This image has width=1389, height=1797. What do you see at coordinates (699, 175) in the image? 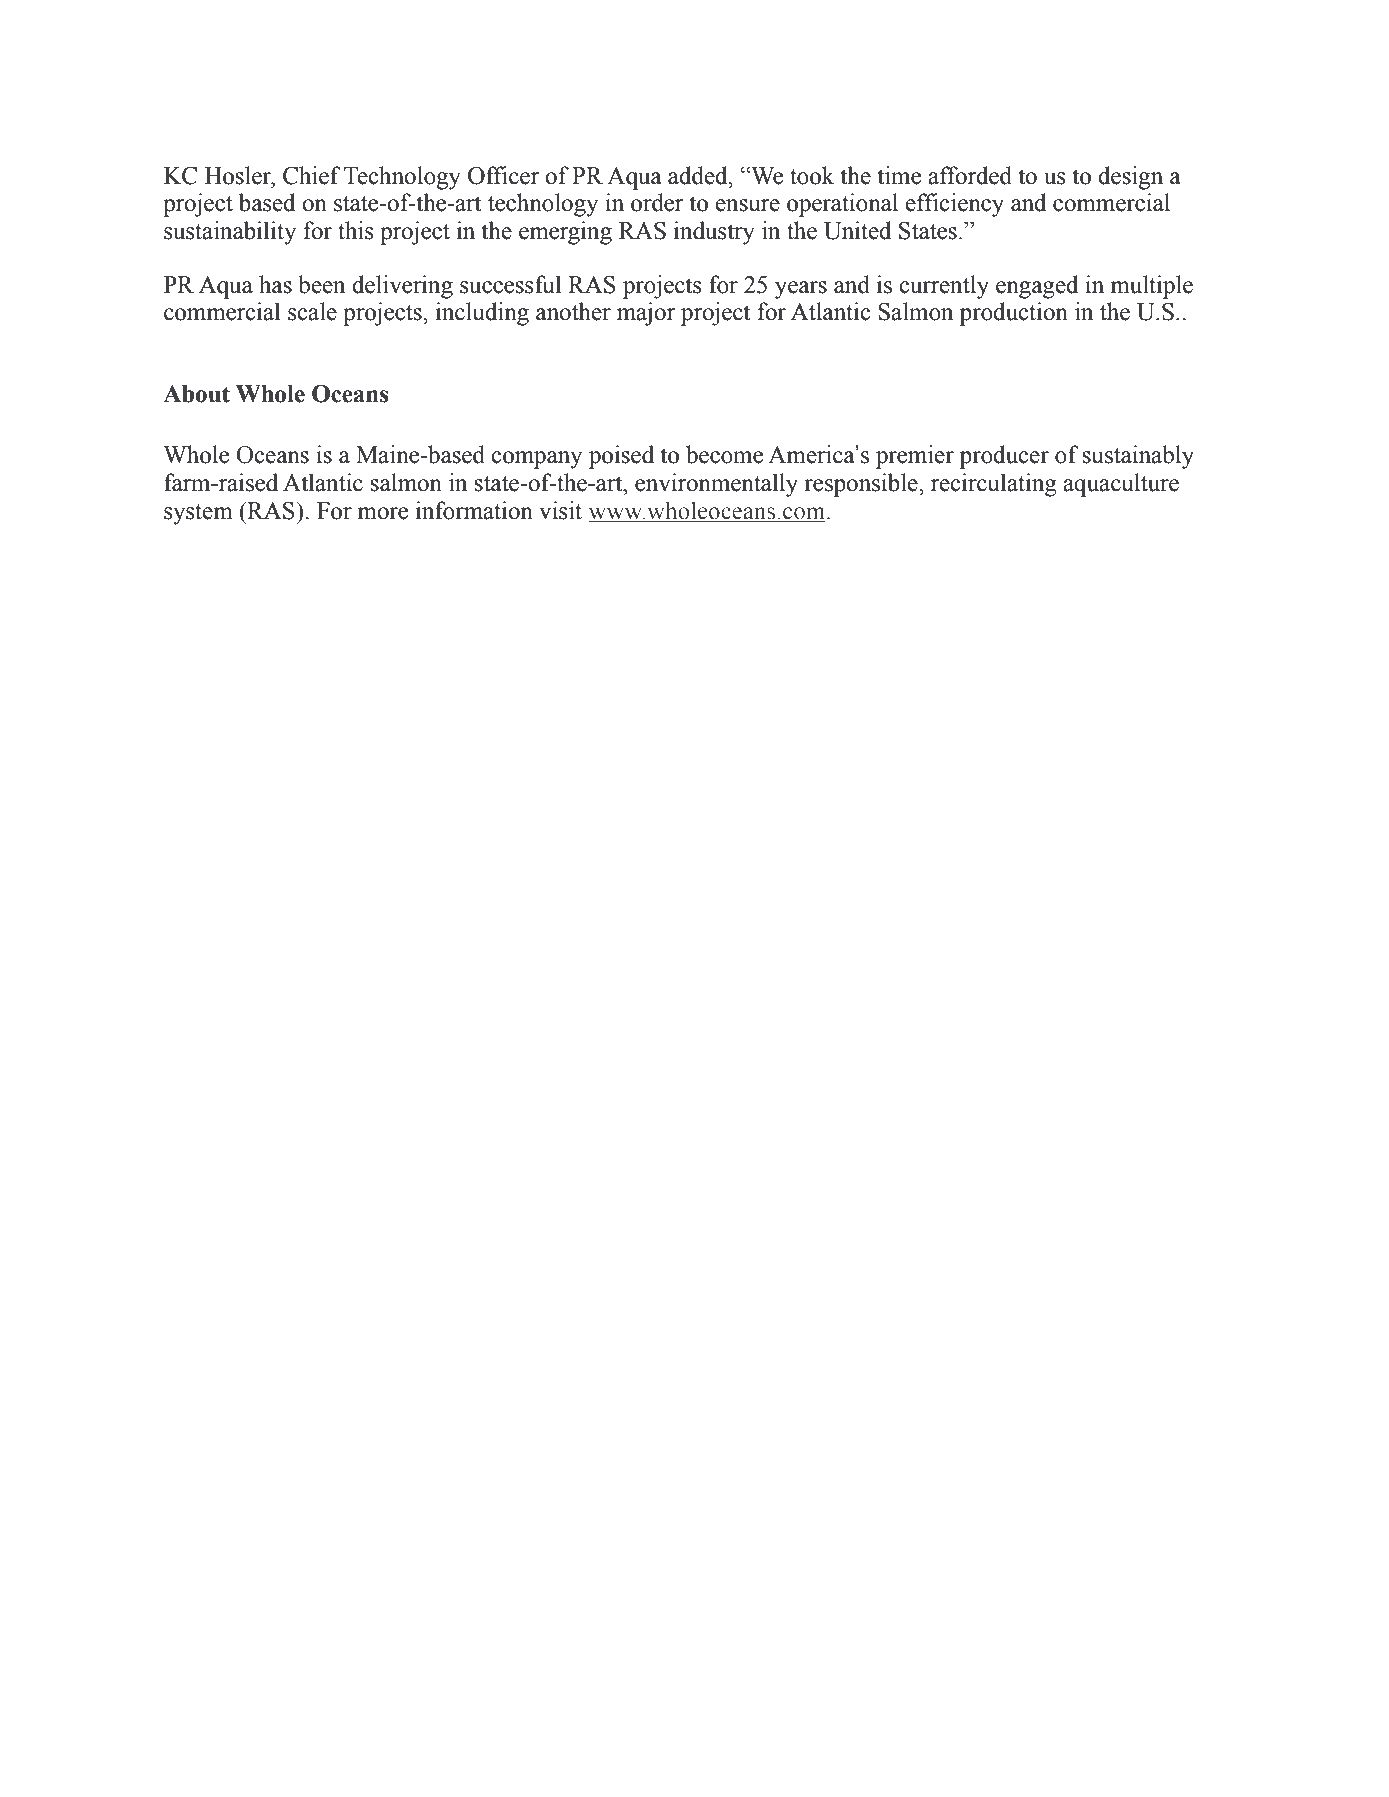
I see `added` at bounding box center [699, 175].
